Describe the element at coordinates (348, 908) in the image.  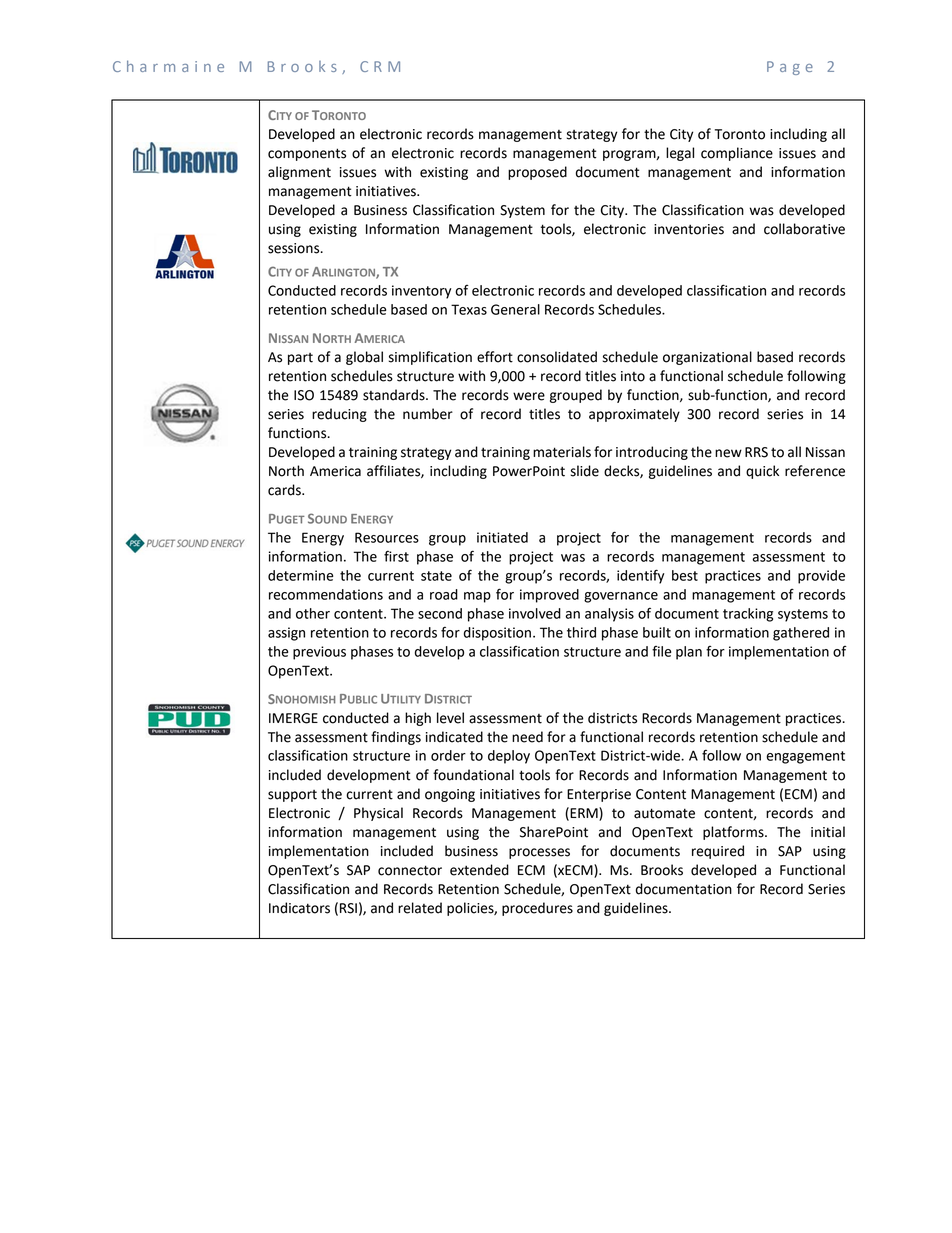
I see `RSI` at that location.
